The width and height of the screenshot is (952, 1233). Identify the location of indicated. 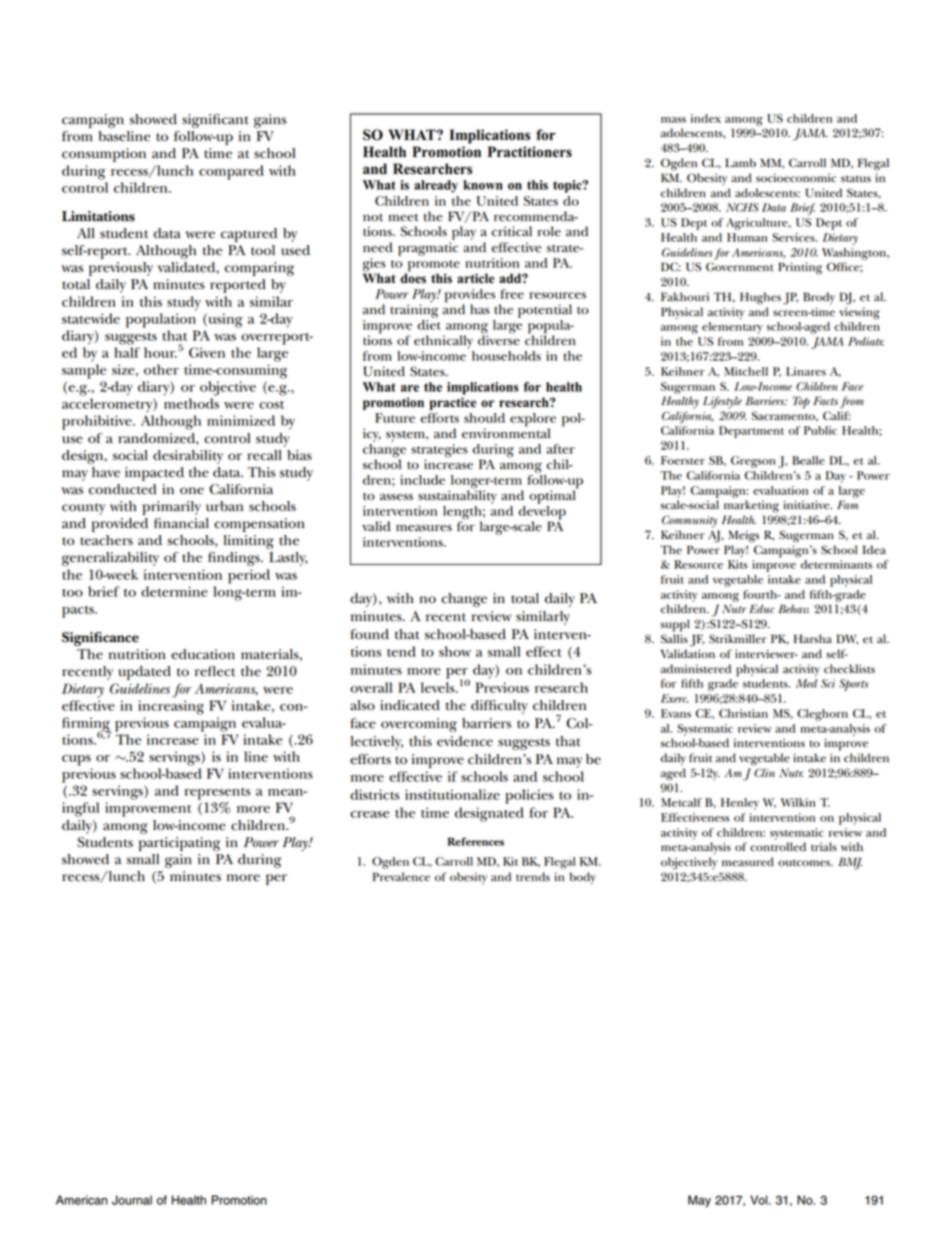
(410, 705).
